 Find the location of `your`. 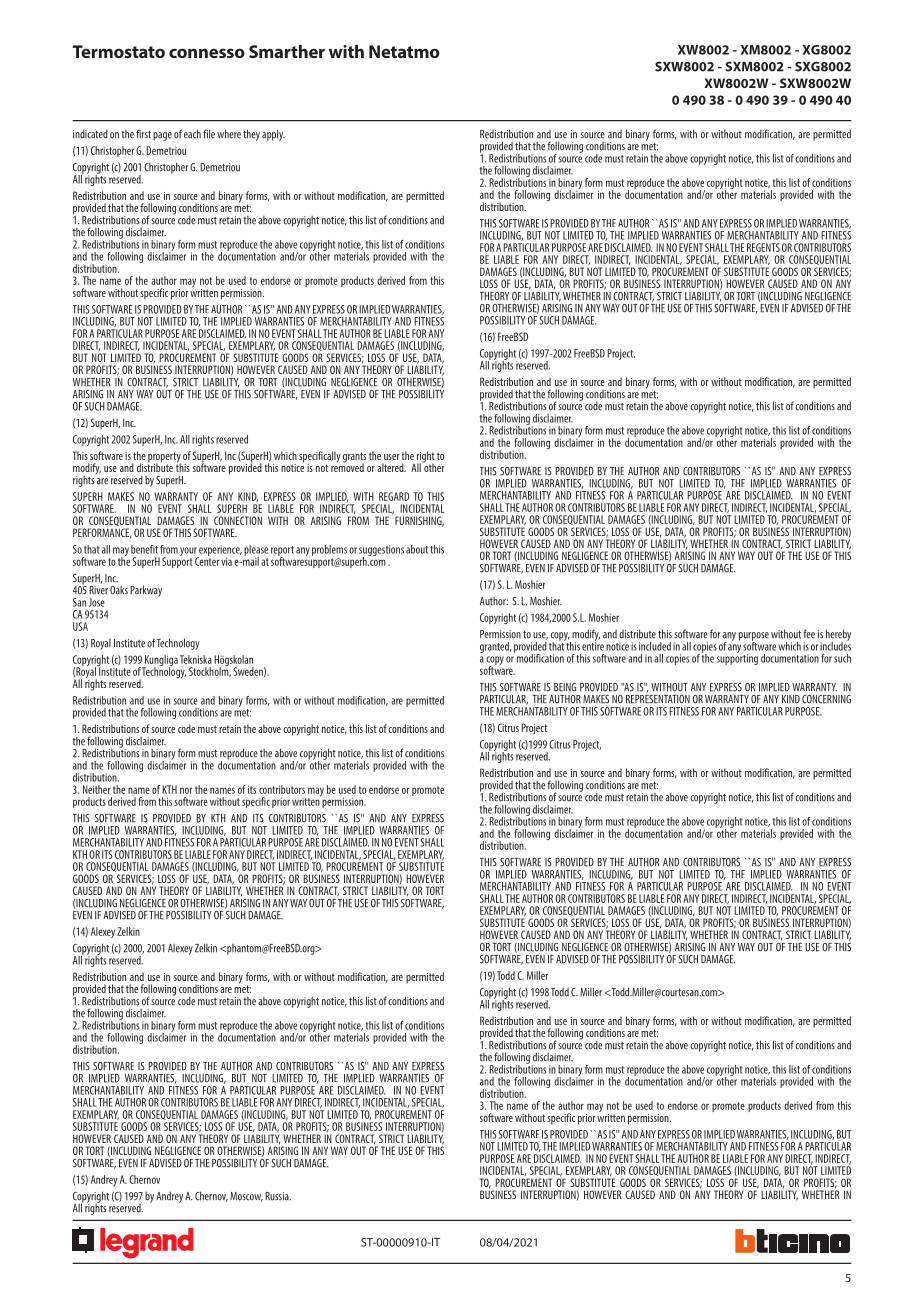

your is located at coordinates (189, 553).
